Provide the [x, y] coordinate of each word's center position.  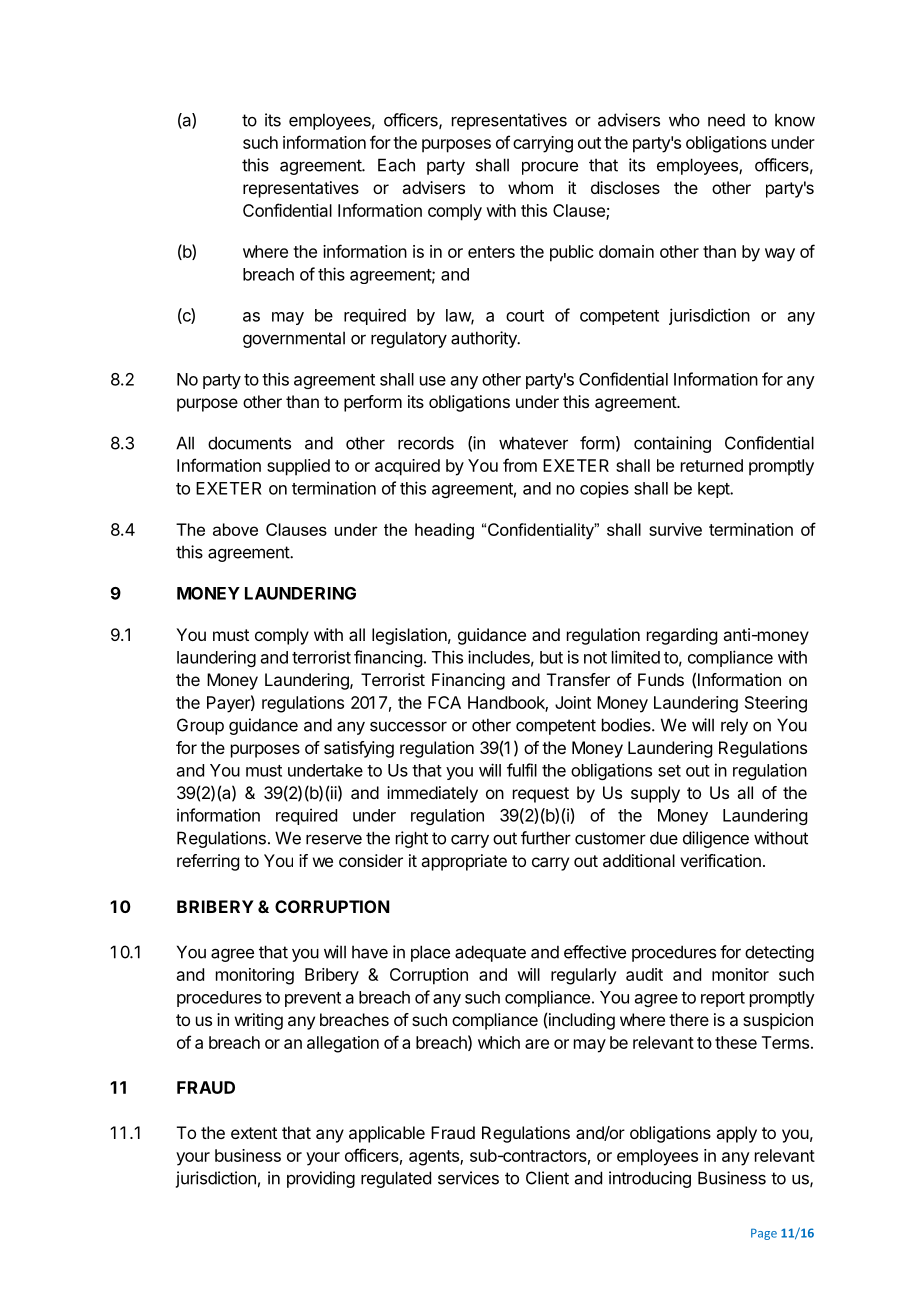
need [726, 120]
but [551, 657]
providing [321, 1179]
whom [530, 187]
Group [200, 726]
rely [734, 726]
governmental [294, 339]
